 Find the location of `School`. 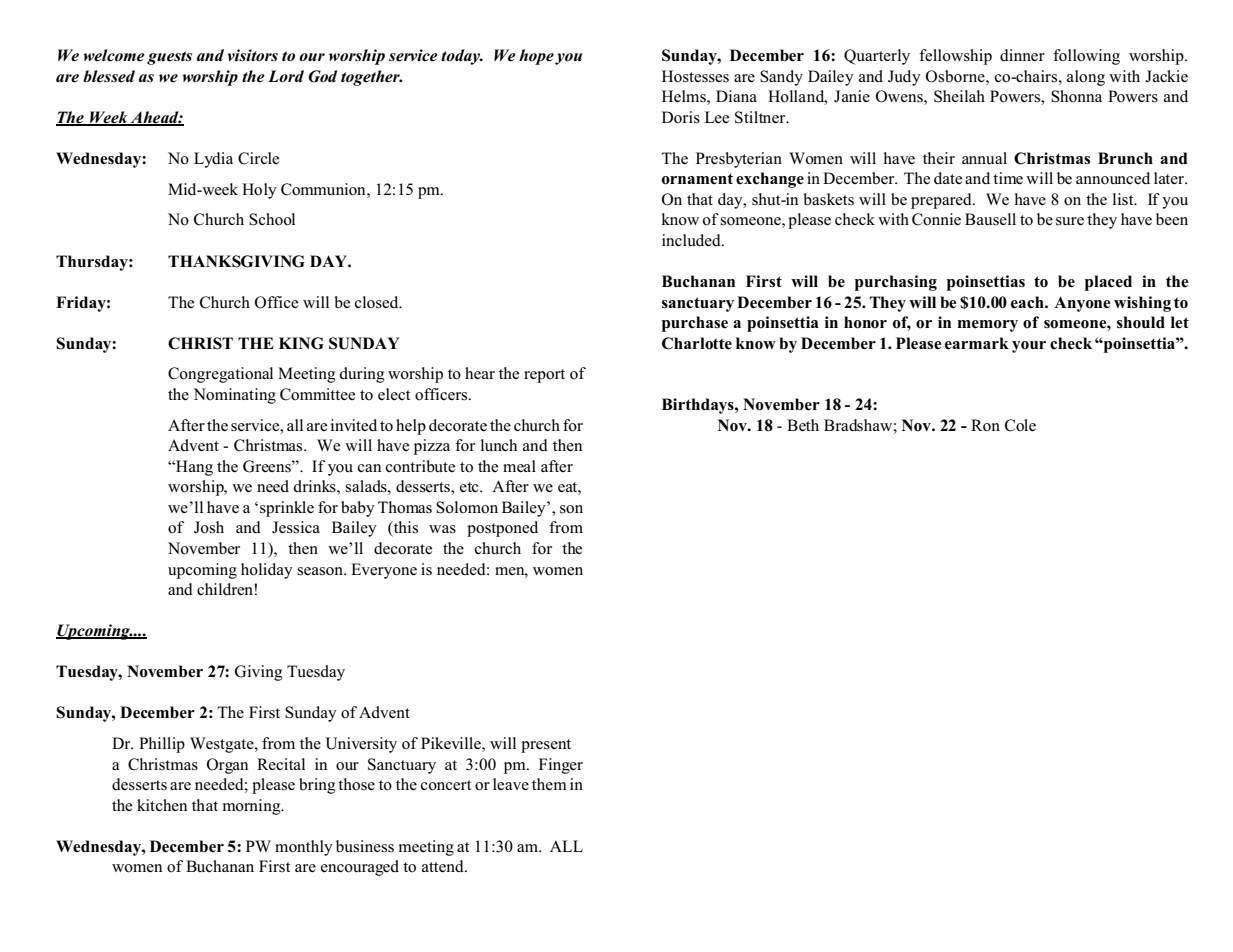

School is located at coordinates (272, 219).
